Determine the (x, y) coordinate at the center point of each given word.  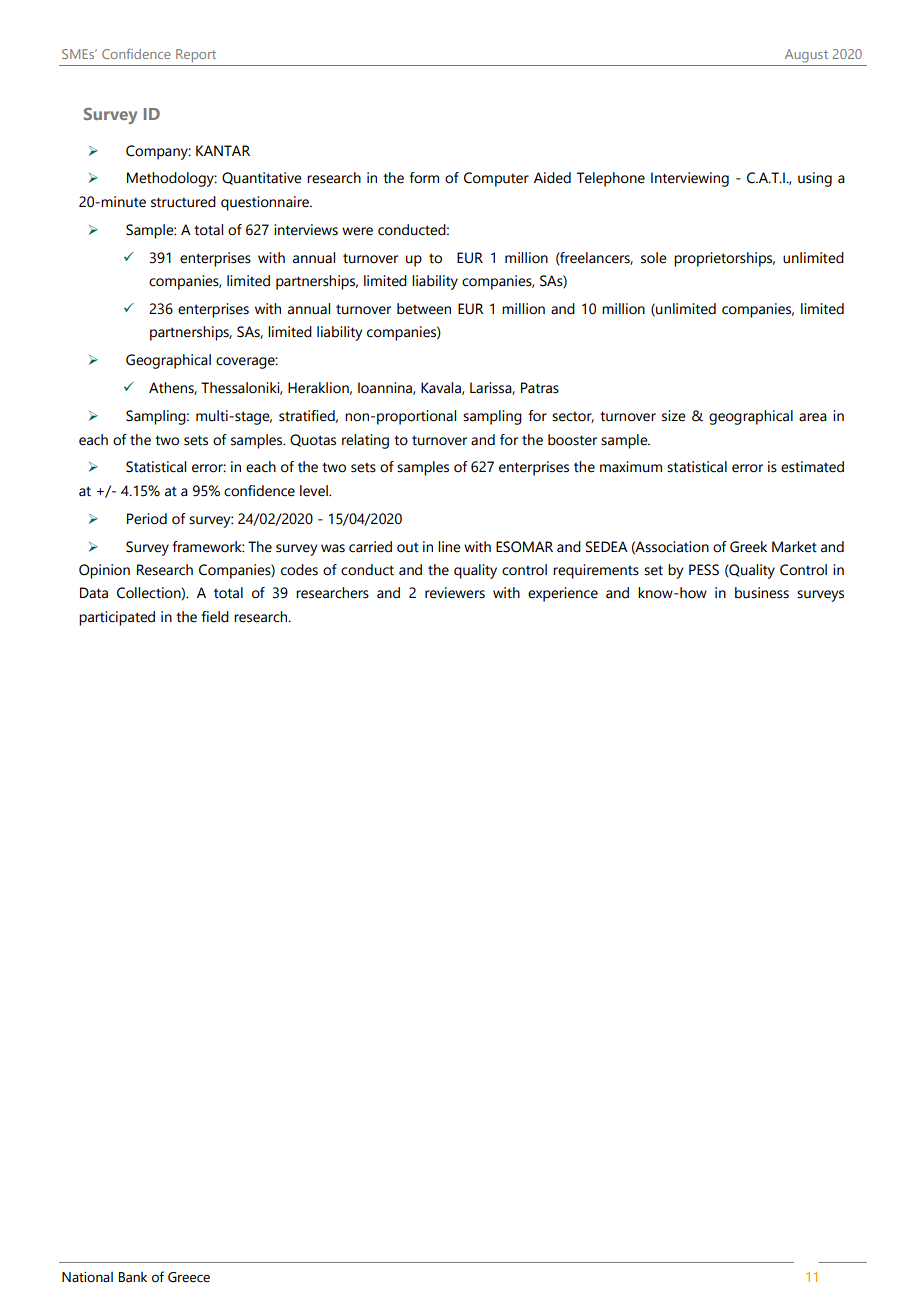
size (674, 416)
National (87, 1277)
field (215, 617)
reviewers (455, 593)
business (762, 593)
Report (196, 55)
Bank (133, 1277)
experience (563, 594)
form (424, 178)
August (806, 56)
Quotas (313, 440)
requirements (596, 571)
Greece (189, 1277)
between (424, 309)
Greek (748, 547)
